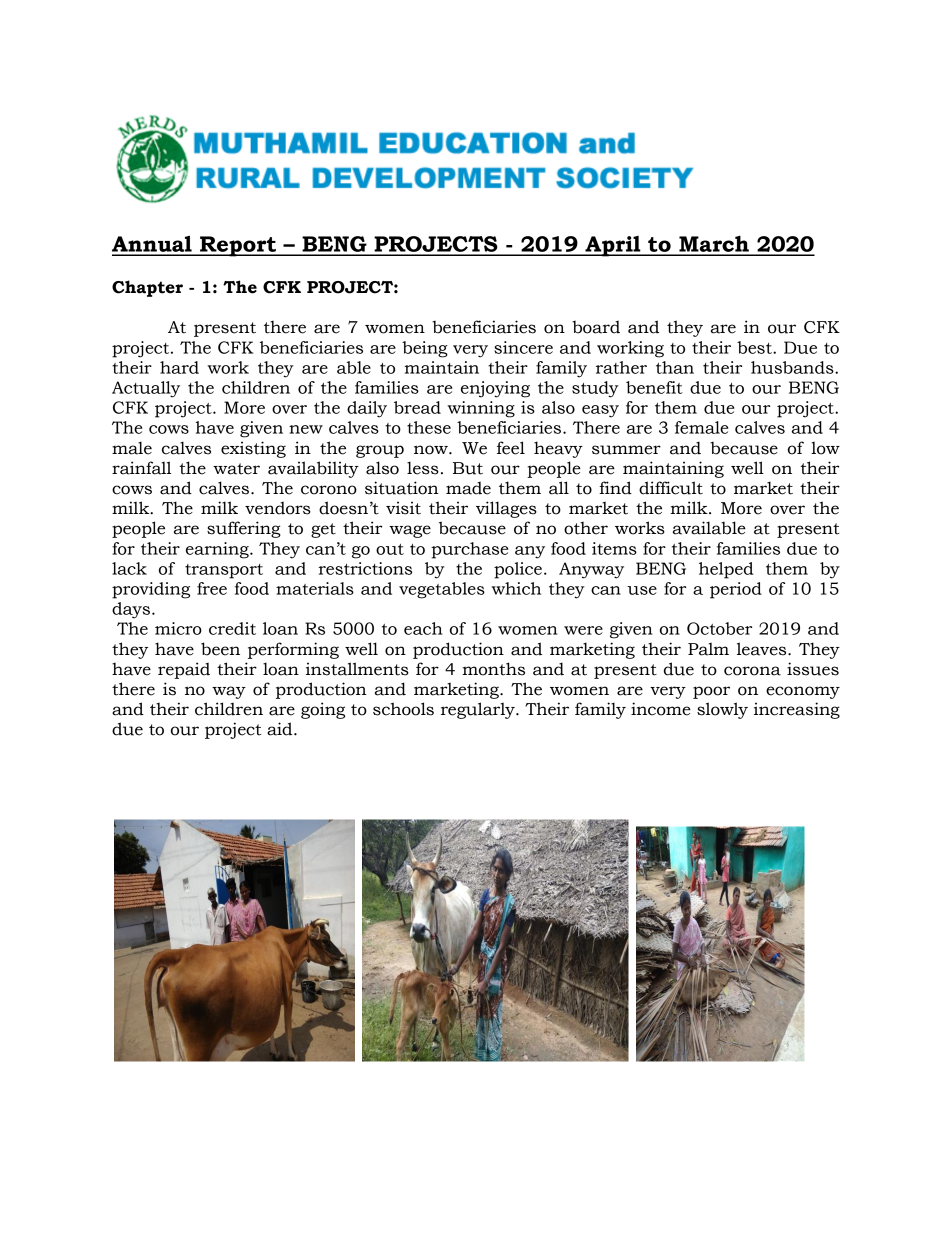  I want to click on which, so click(516, 588).
